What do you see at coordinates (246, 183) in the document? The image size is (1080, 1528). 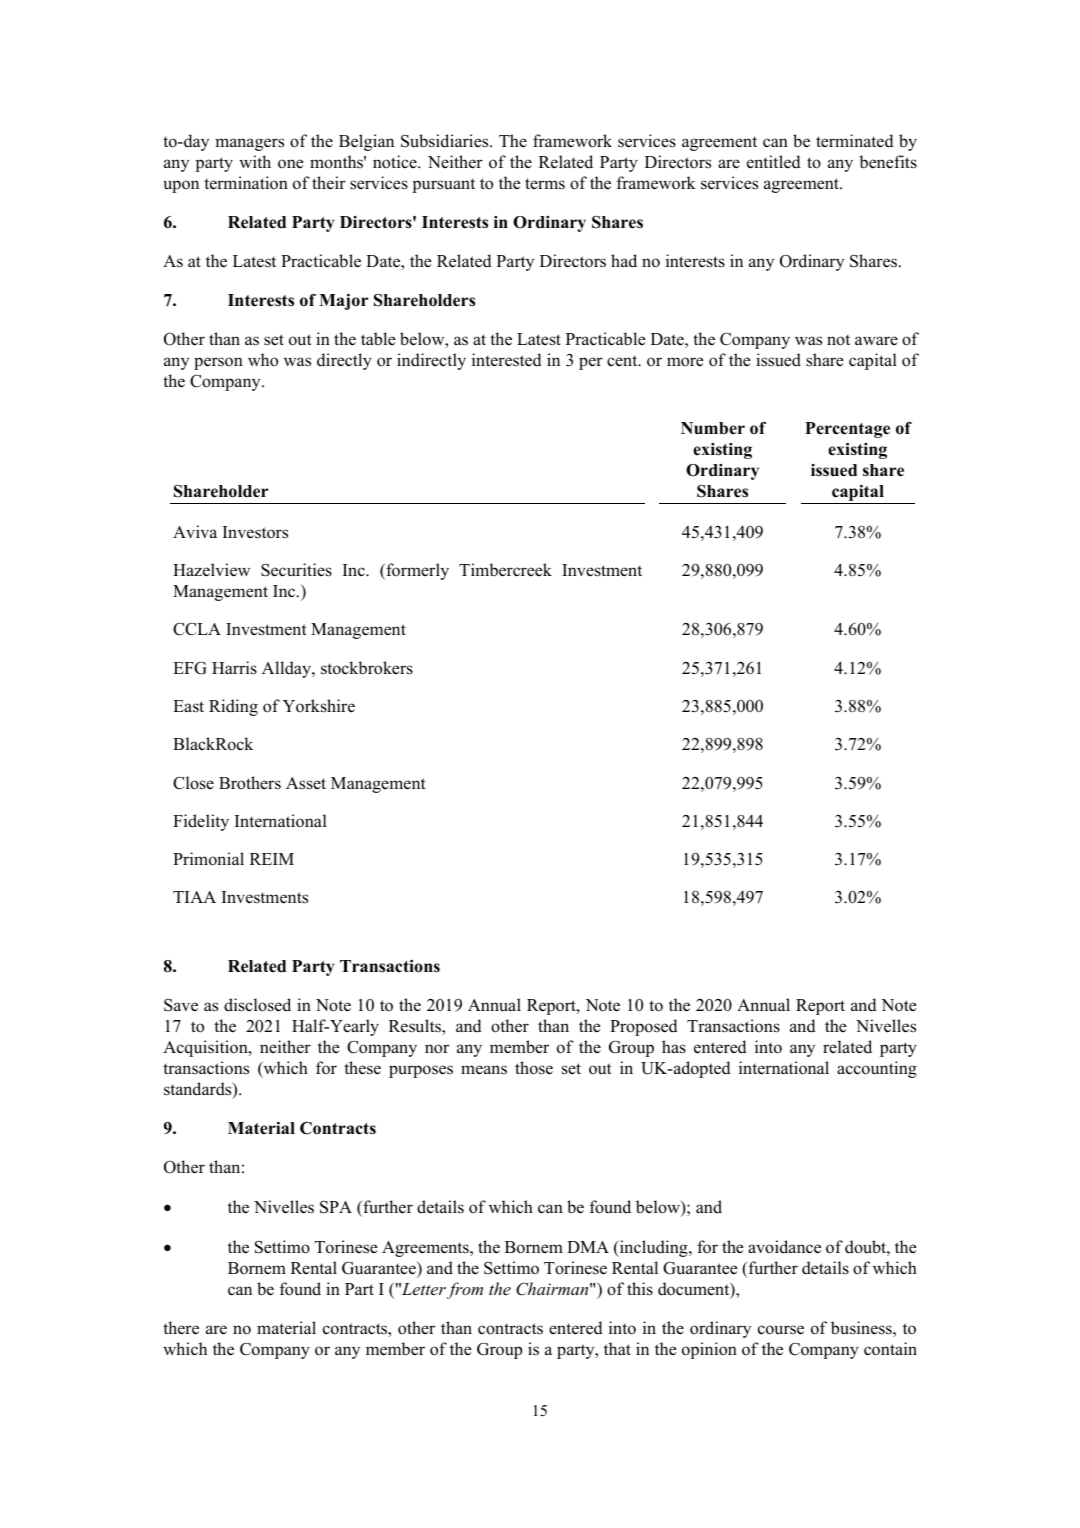 I see `termination` at bounding box center [246, 183].
